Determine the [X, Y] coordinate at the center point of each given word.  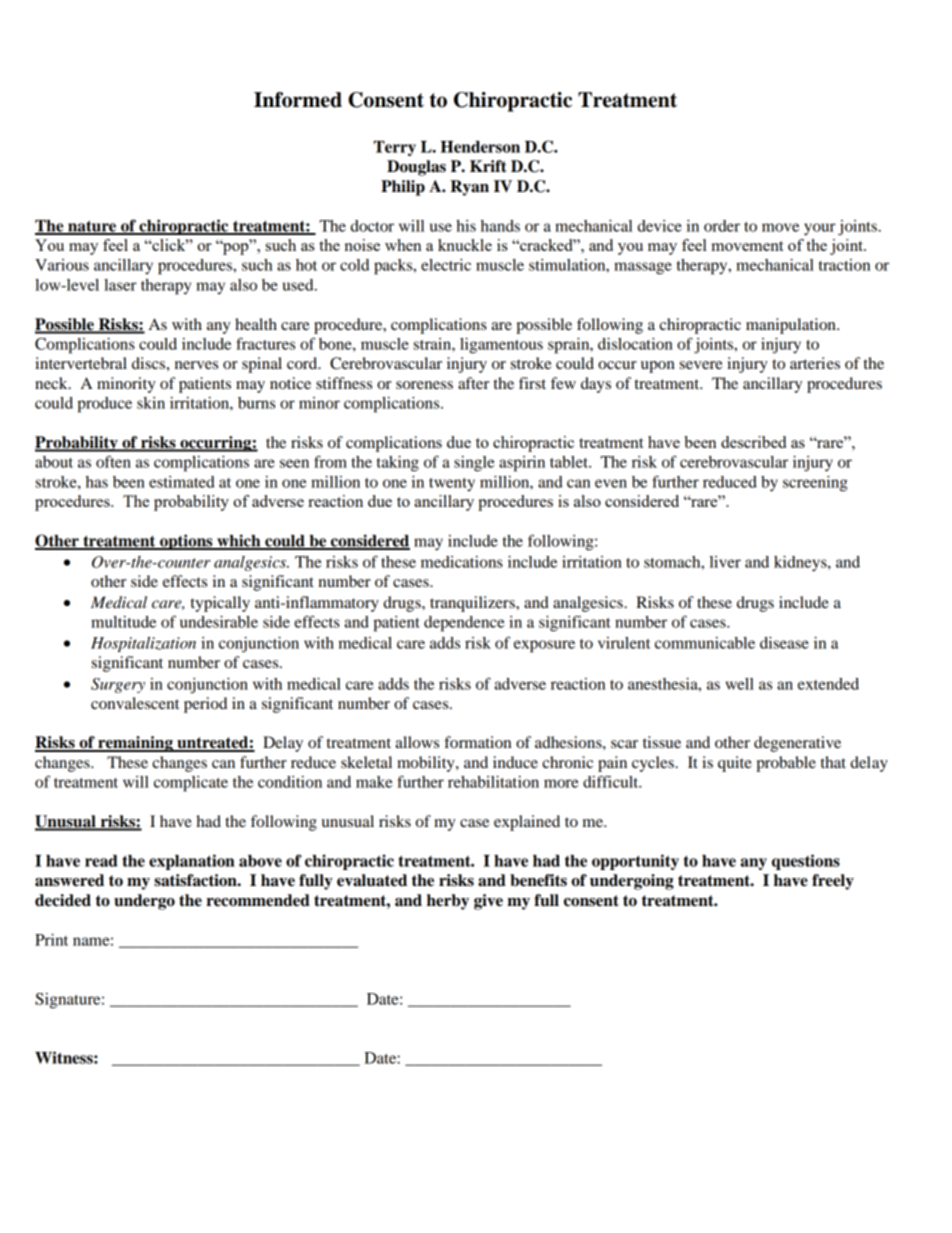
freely [833, 882]
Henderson [480, 147]
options [186, 542]
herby [448, 902]
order [722, 226]
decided [63, 900]
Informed [298, 100]
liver [725, 562]
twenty [452, 485]
